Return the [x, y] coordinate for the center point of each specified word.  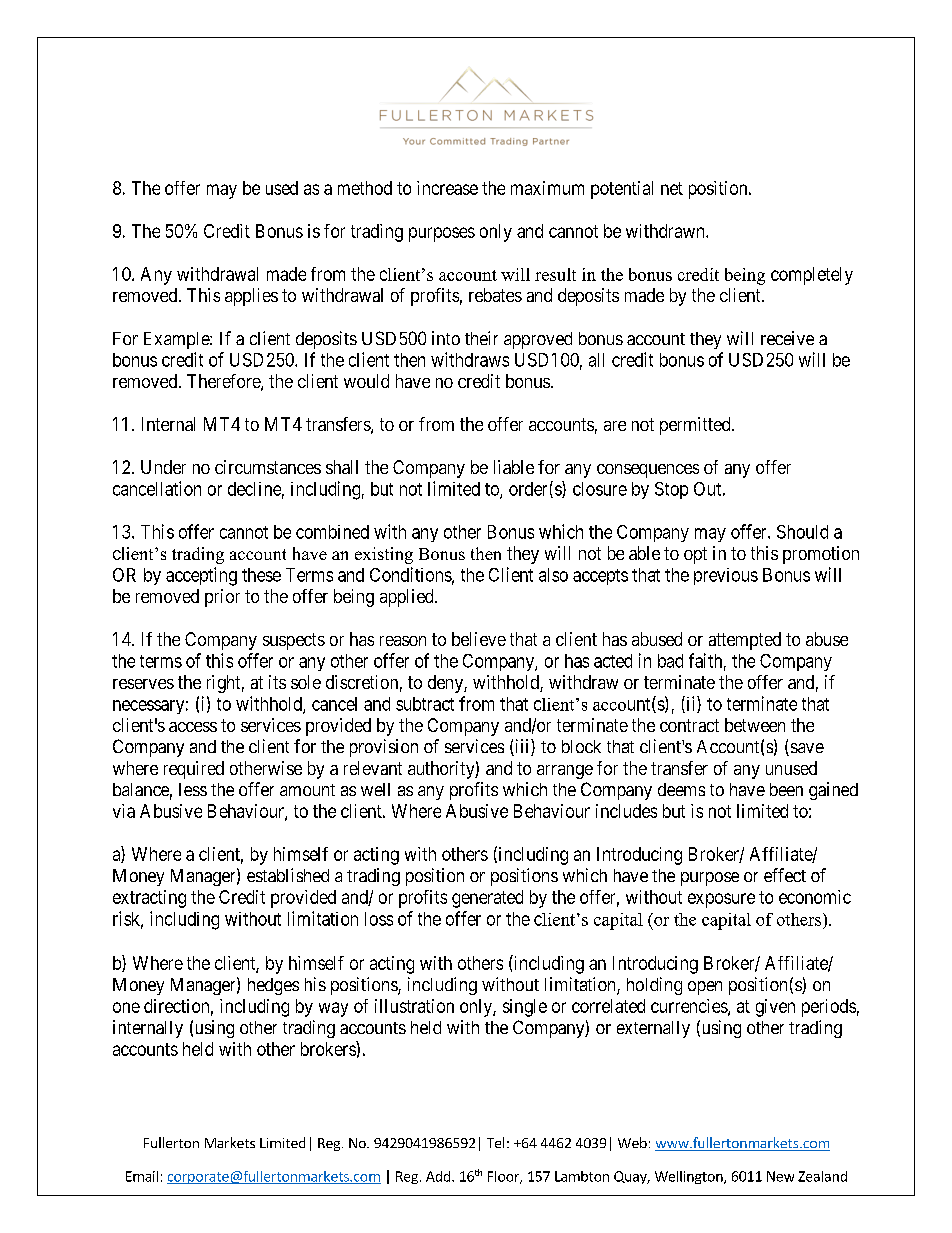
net [672, 188]
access [193, 727]
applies [251, 297]
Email [142, 1176]
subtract [425, 704]
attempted [745, 641]
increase [447, 188]
